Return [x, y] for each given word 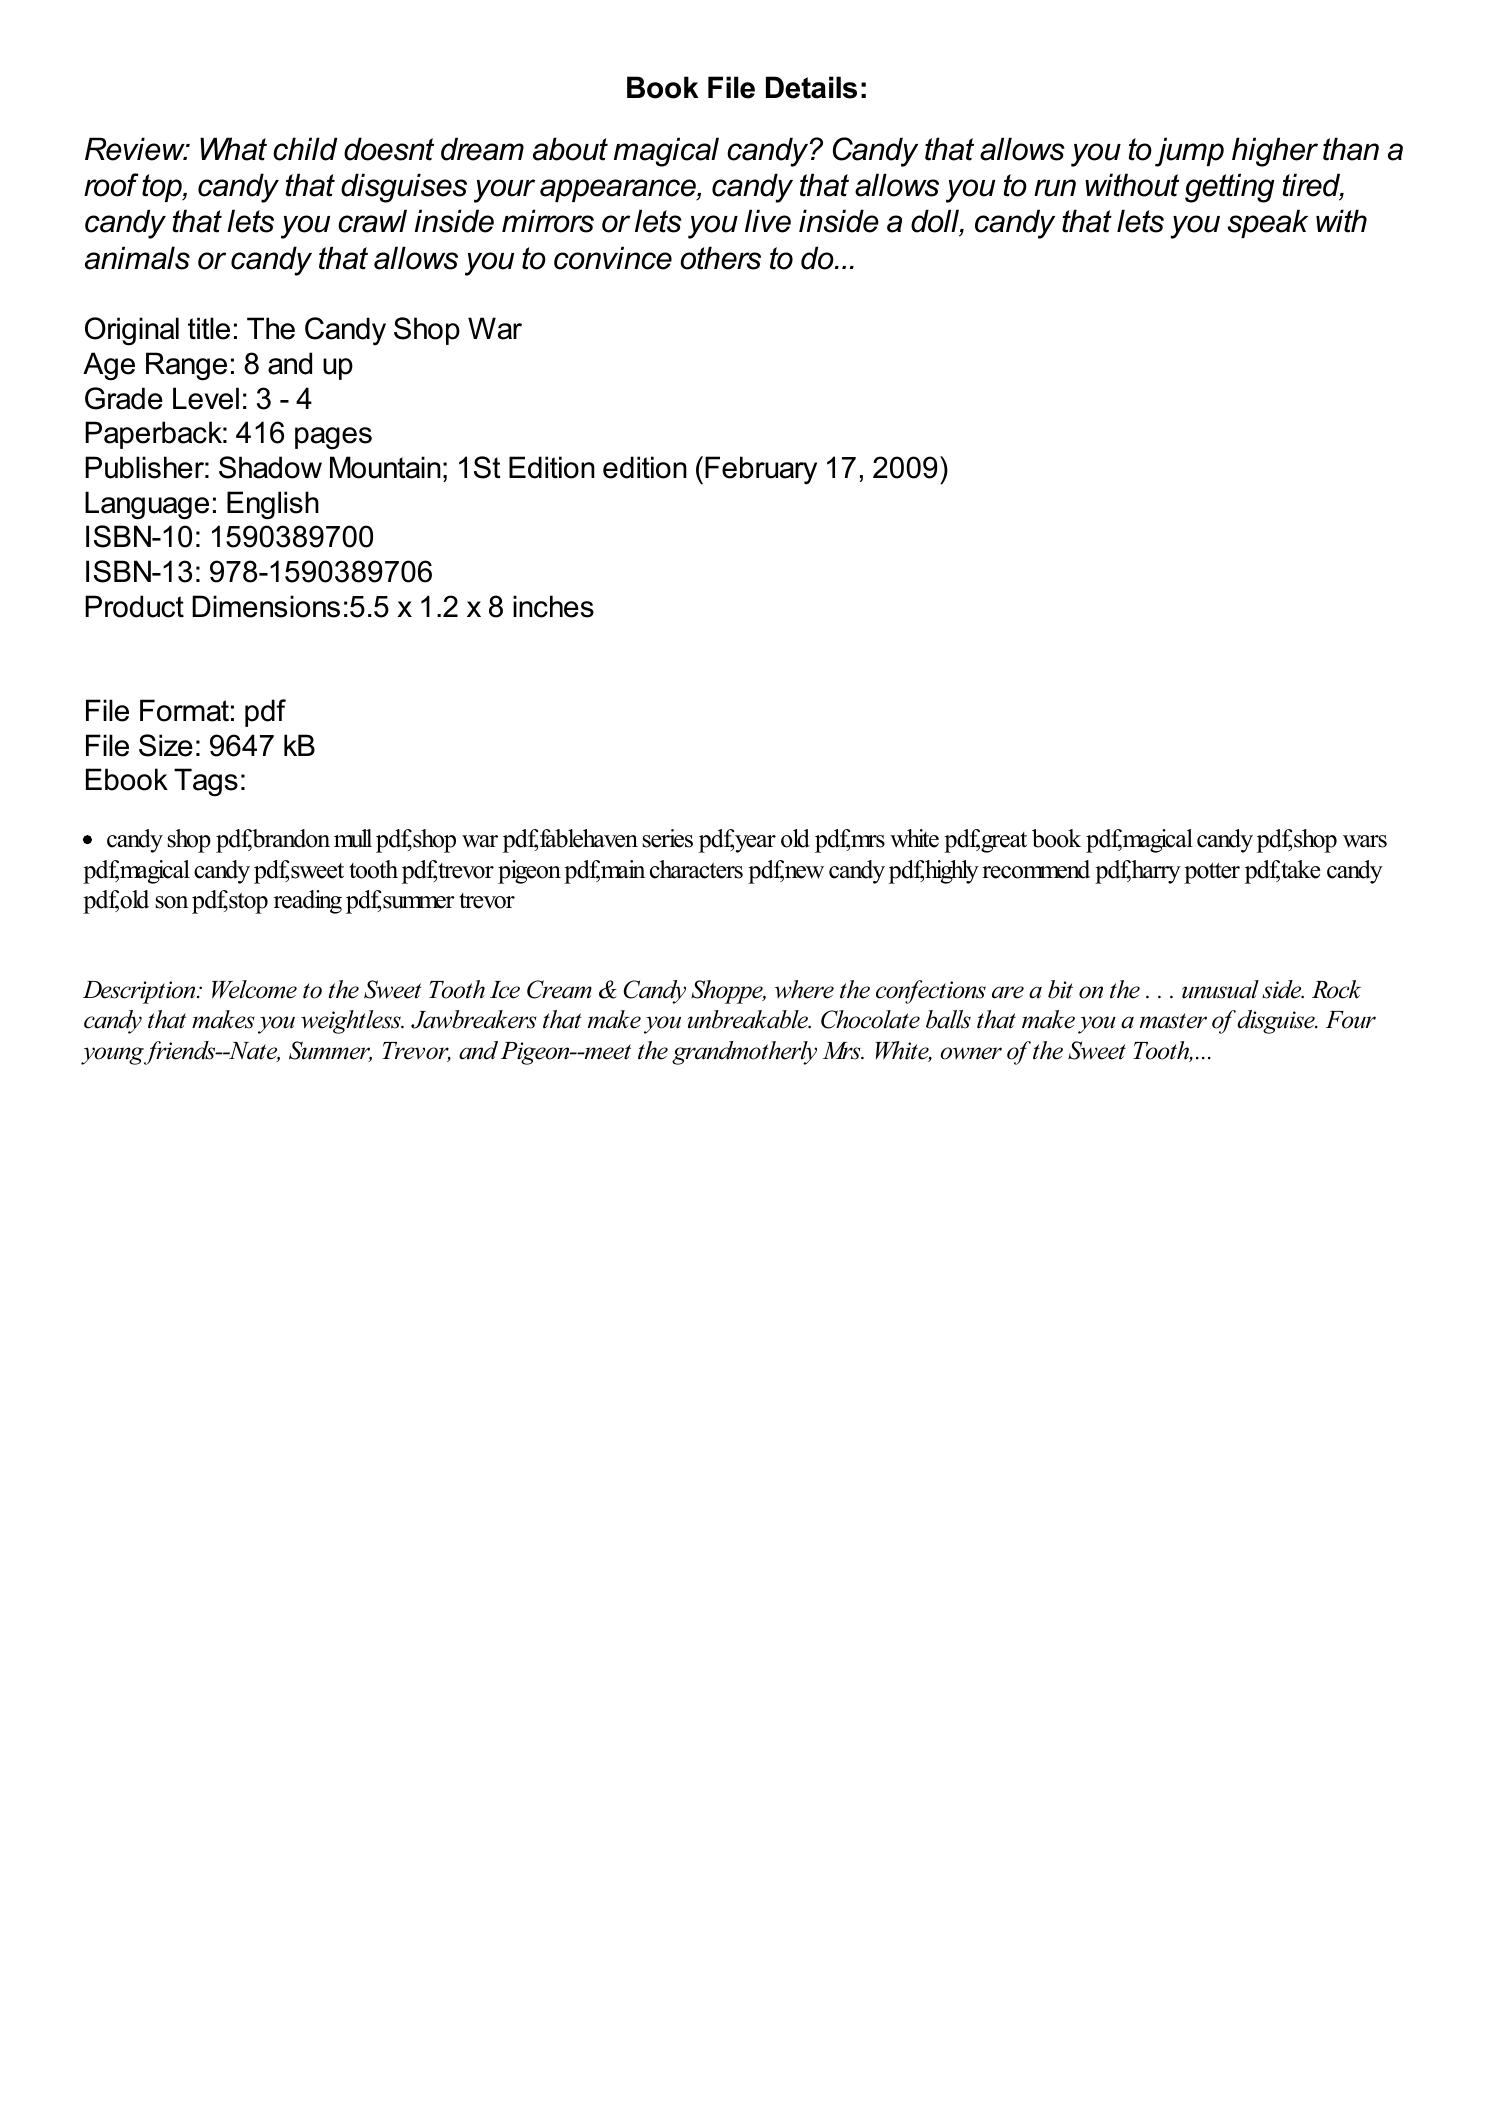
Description [140, 992]
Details [811, 87]
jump [1189, 152]
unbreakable [749, 1019]
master [1173, 1021]
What [233, 149]
